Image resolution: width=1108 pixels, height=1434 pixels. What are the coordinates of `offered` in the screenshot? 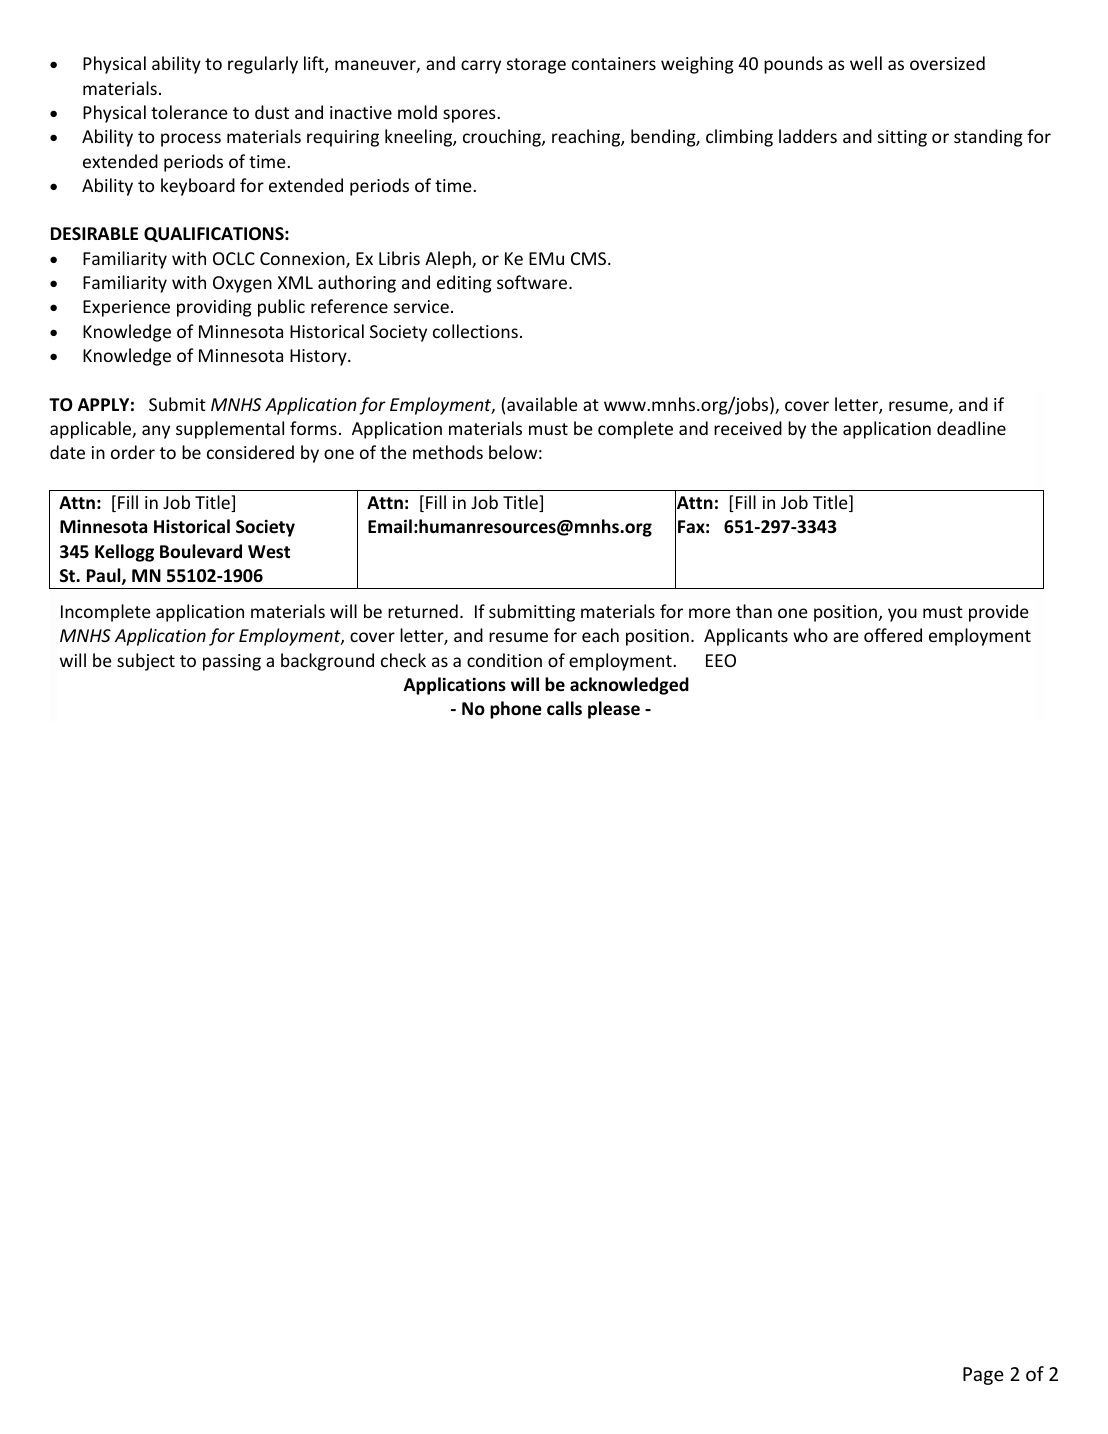 It's located at (893, 635).
